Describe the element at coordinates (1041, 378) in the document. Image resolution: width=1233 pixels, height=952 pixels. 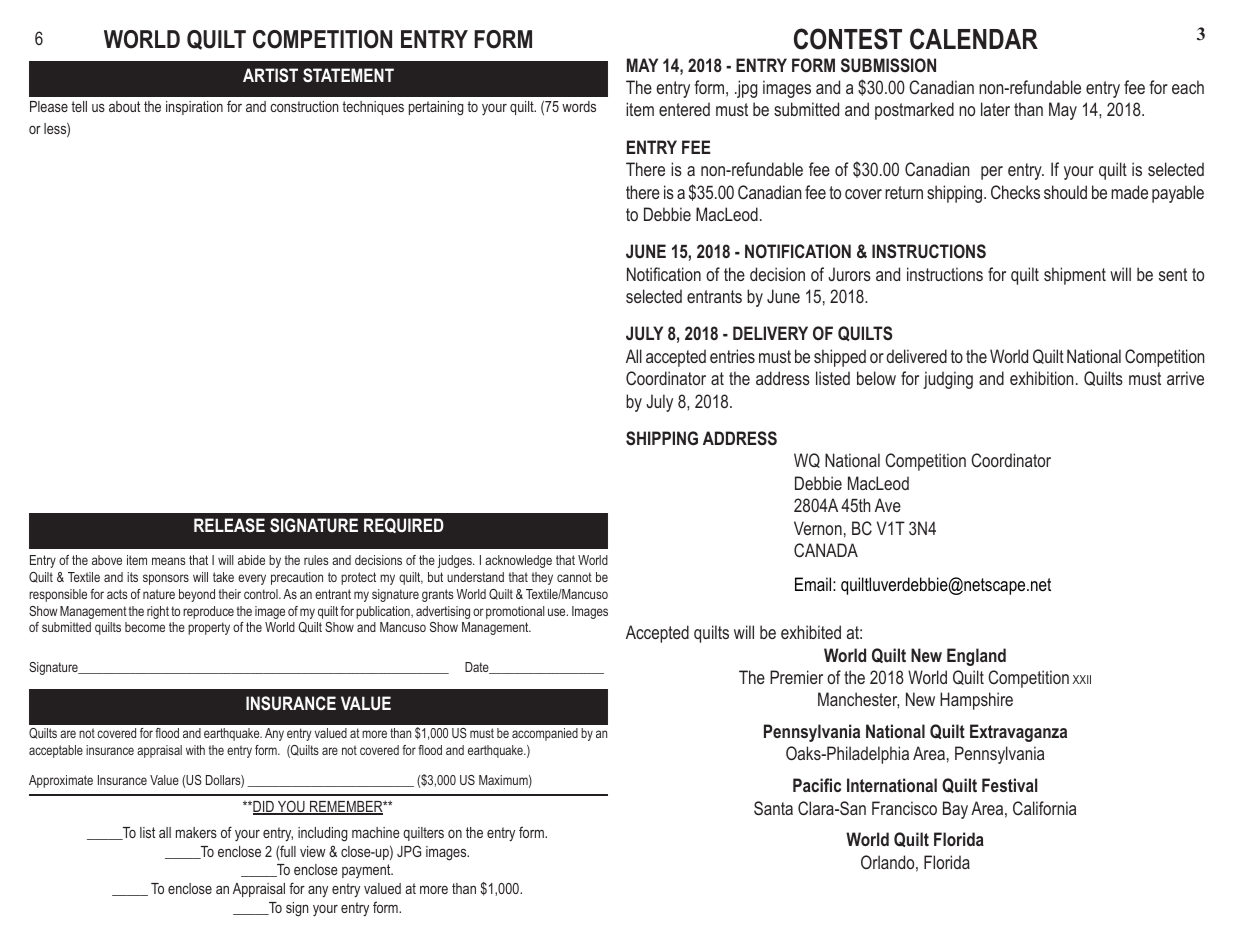
I see `exhibition` at that location.
